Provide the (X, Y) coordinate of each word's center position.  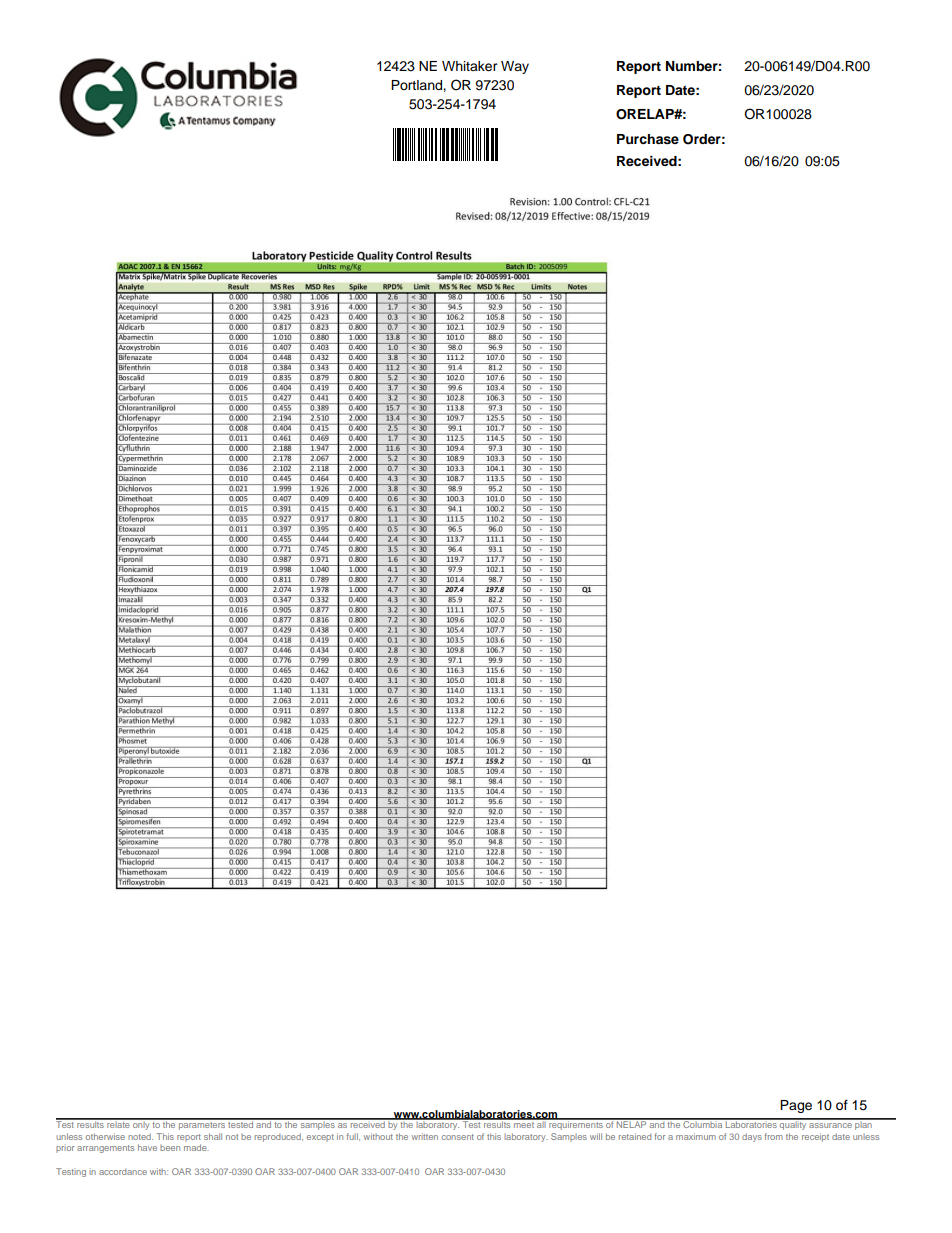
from (773, 1136)
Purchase (648, 139)
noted (140, 1136)
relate (118, 1123)
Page (796, 1106)
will (596, 1136)
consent (458, 1137)
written (424, 1137)
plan (863, 1124)
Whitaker (470, 66)
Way (515, 67)
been (170, 1148)
